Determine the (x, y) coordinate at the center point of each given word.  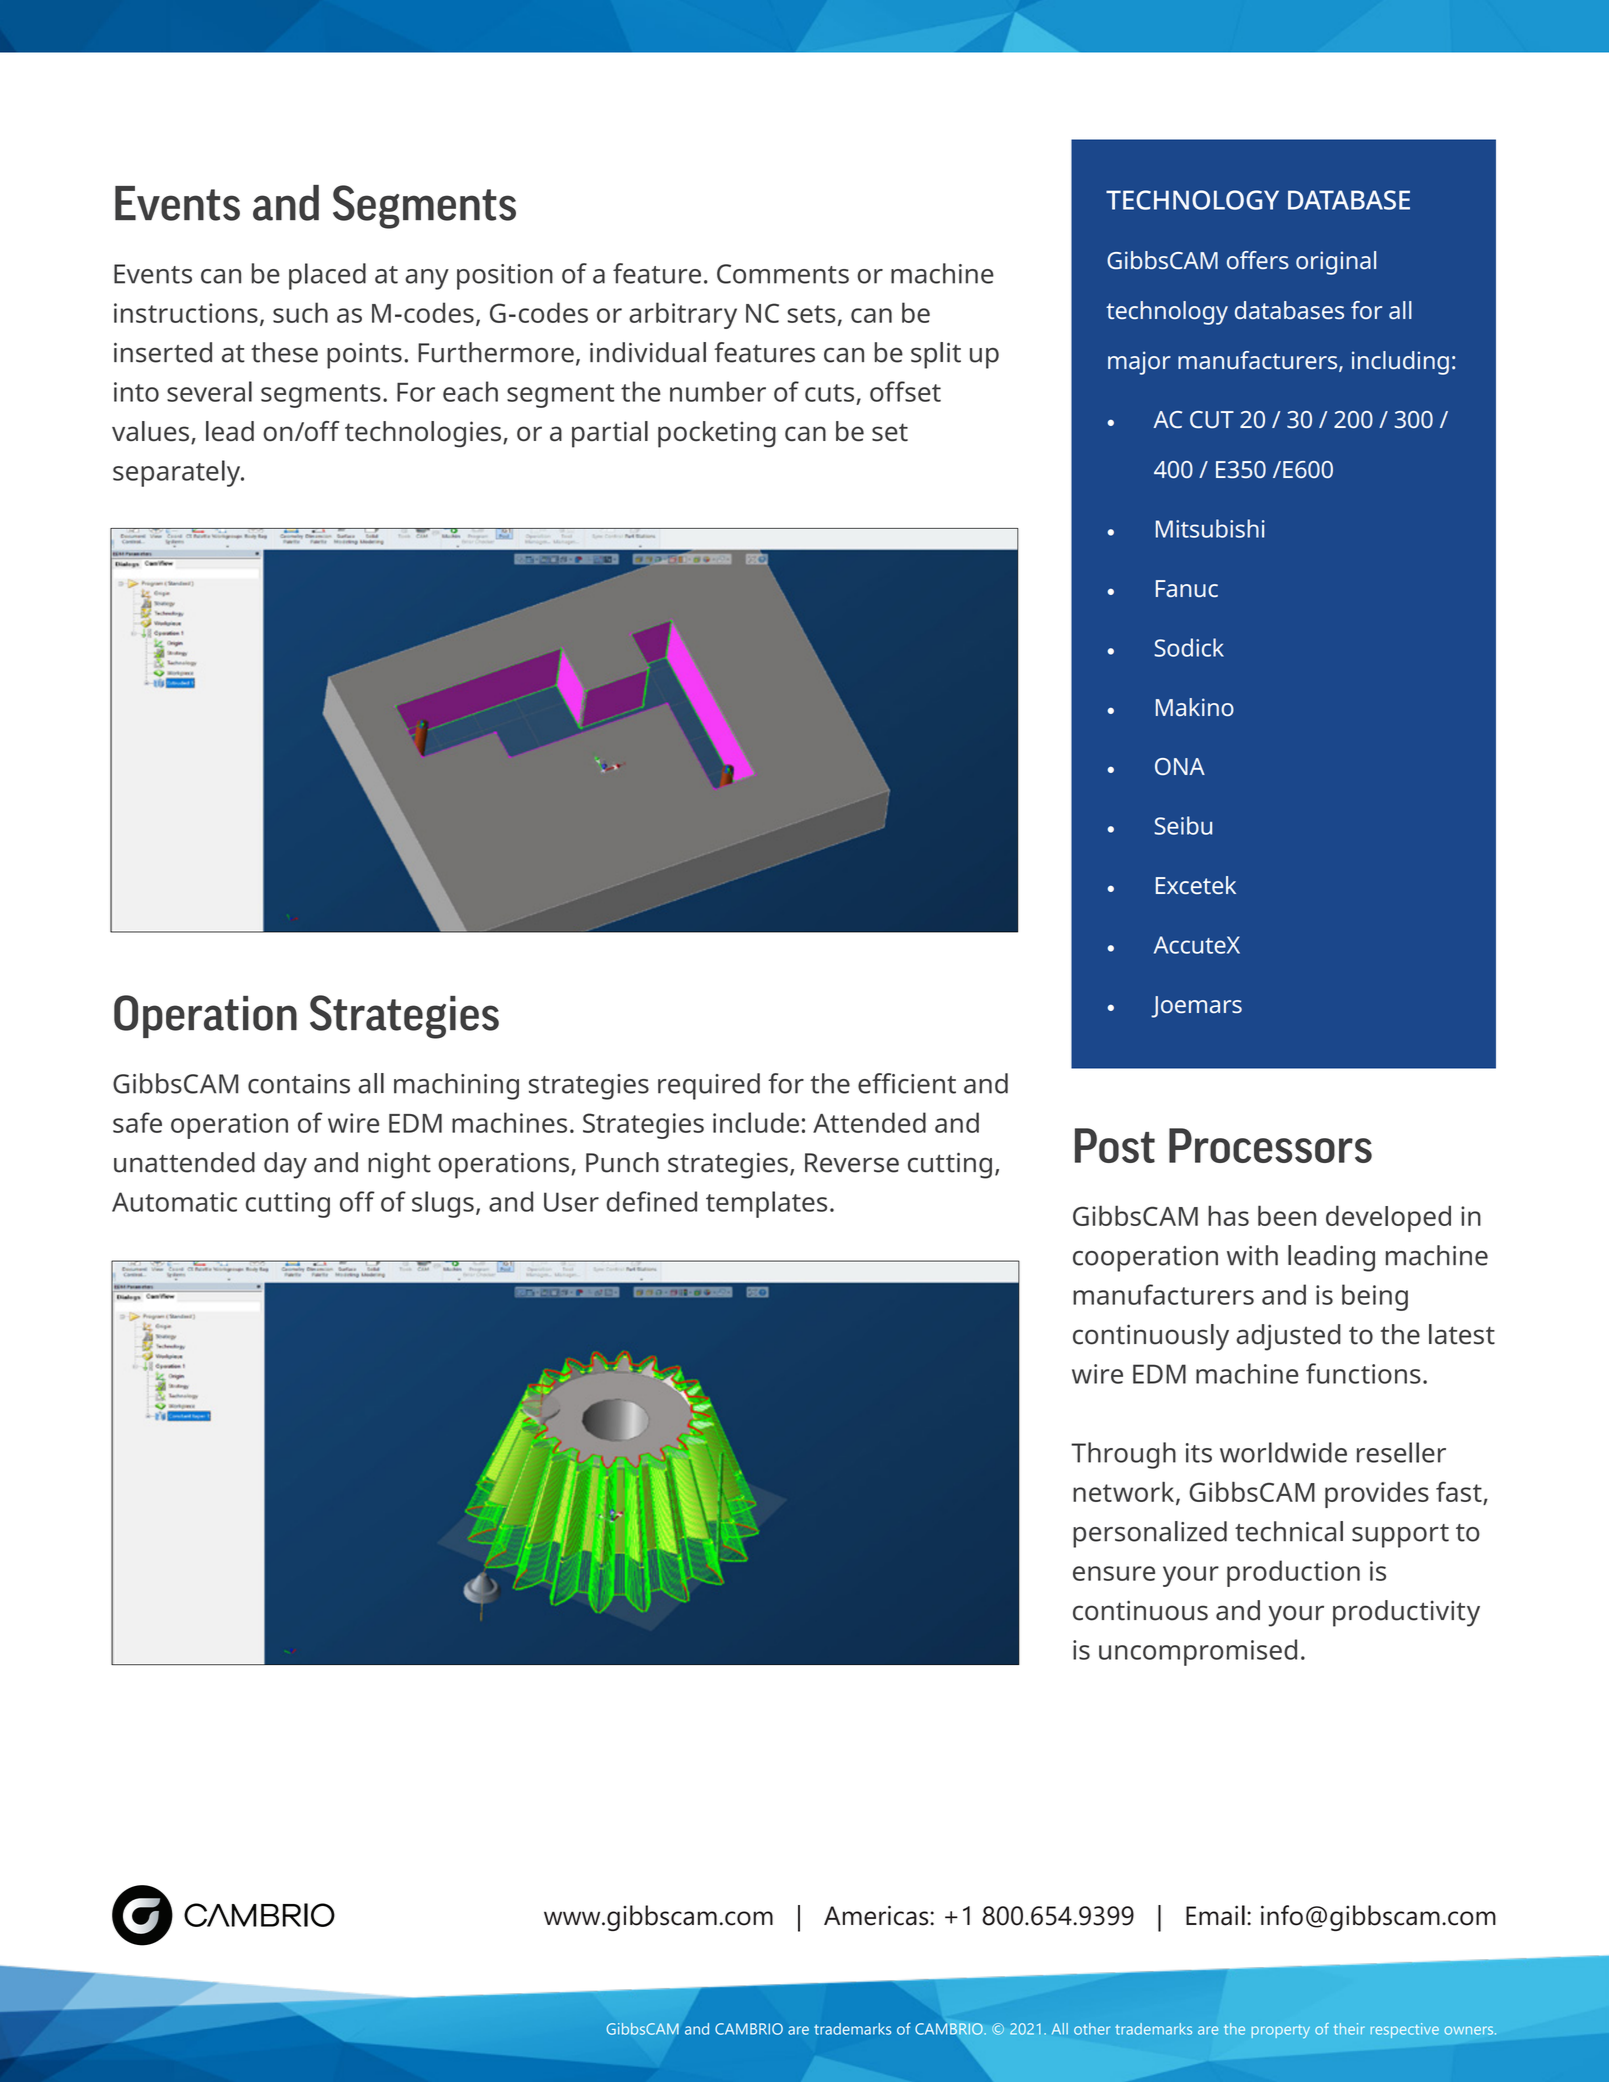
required (709, 1086)
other (1092, 2029)
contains (299, 1084)
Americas (877, 1915)
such (300, 312)
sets (812, 314)
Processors (1270, 1145)
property (1281, 2031)
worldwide (1283, 1452)
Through (1123, 1455)
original (1336, 263)
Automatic (174, 1202)
